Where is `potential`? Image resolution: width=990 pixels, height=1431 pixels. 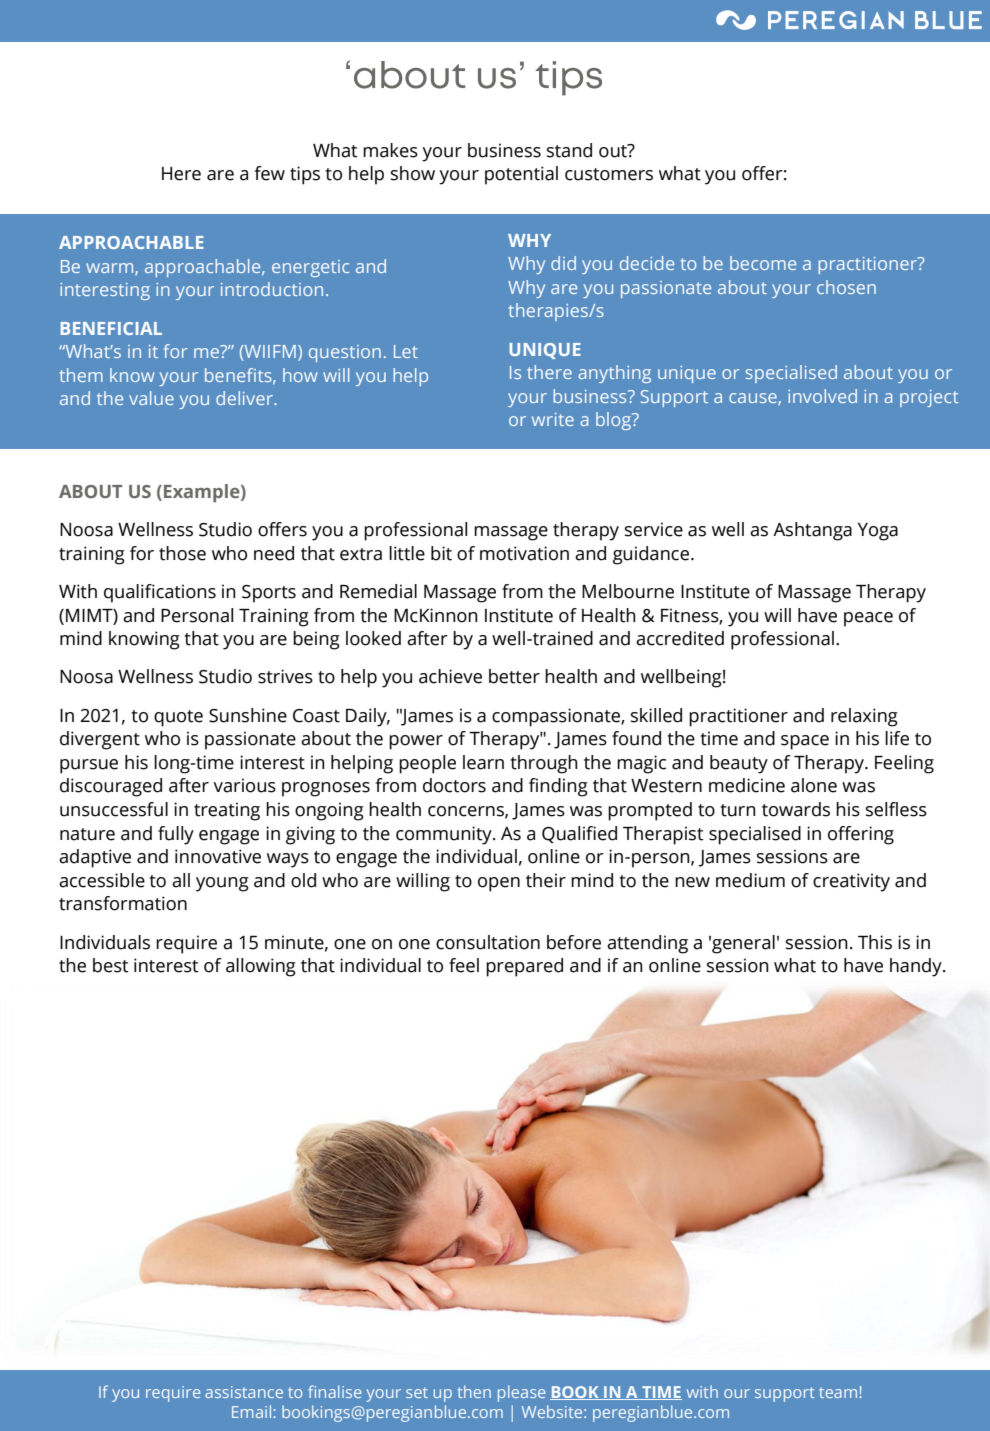 potential is located at coordinates (521, 175).
